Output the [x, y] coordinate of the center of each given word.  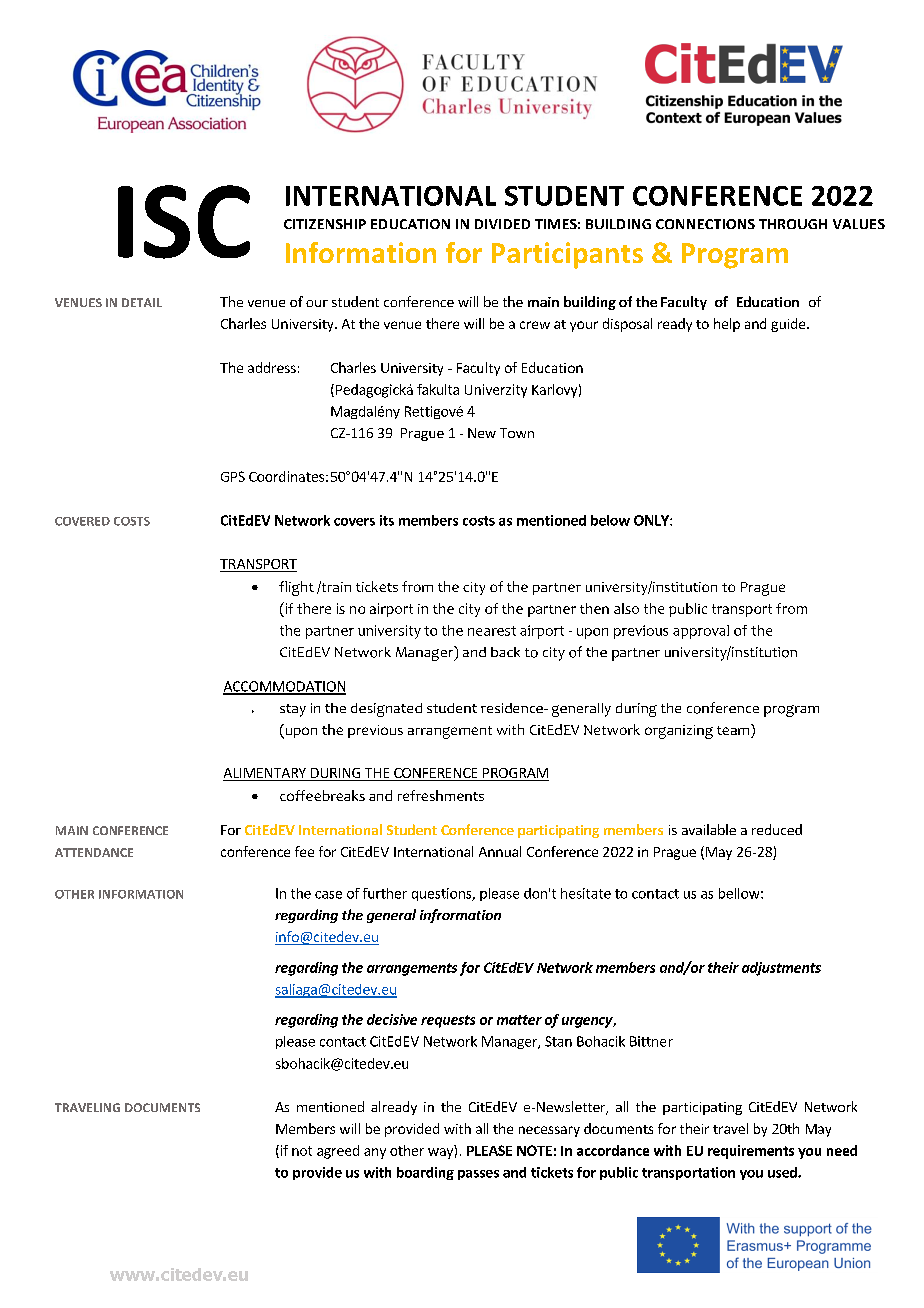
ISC [184, 222]
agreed [338, 1152]
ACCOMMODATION [284, 687]
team [734, 731]
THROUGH [793, 224]
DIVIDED [502, 224]
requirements [751, 1152]
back [505, 652]
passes [478, 1175]
